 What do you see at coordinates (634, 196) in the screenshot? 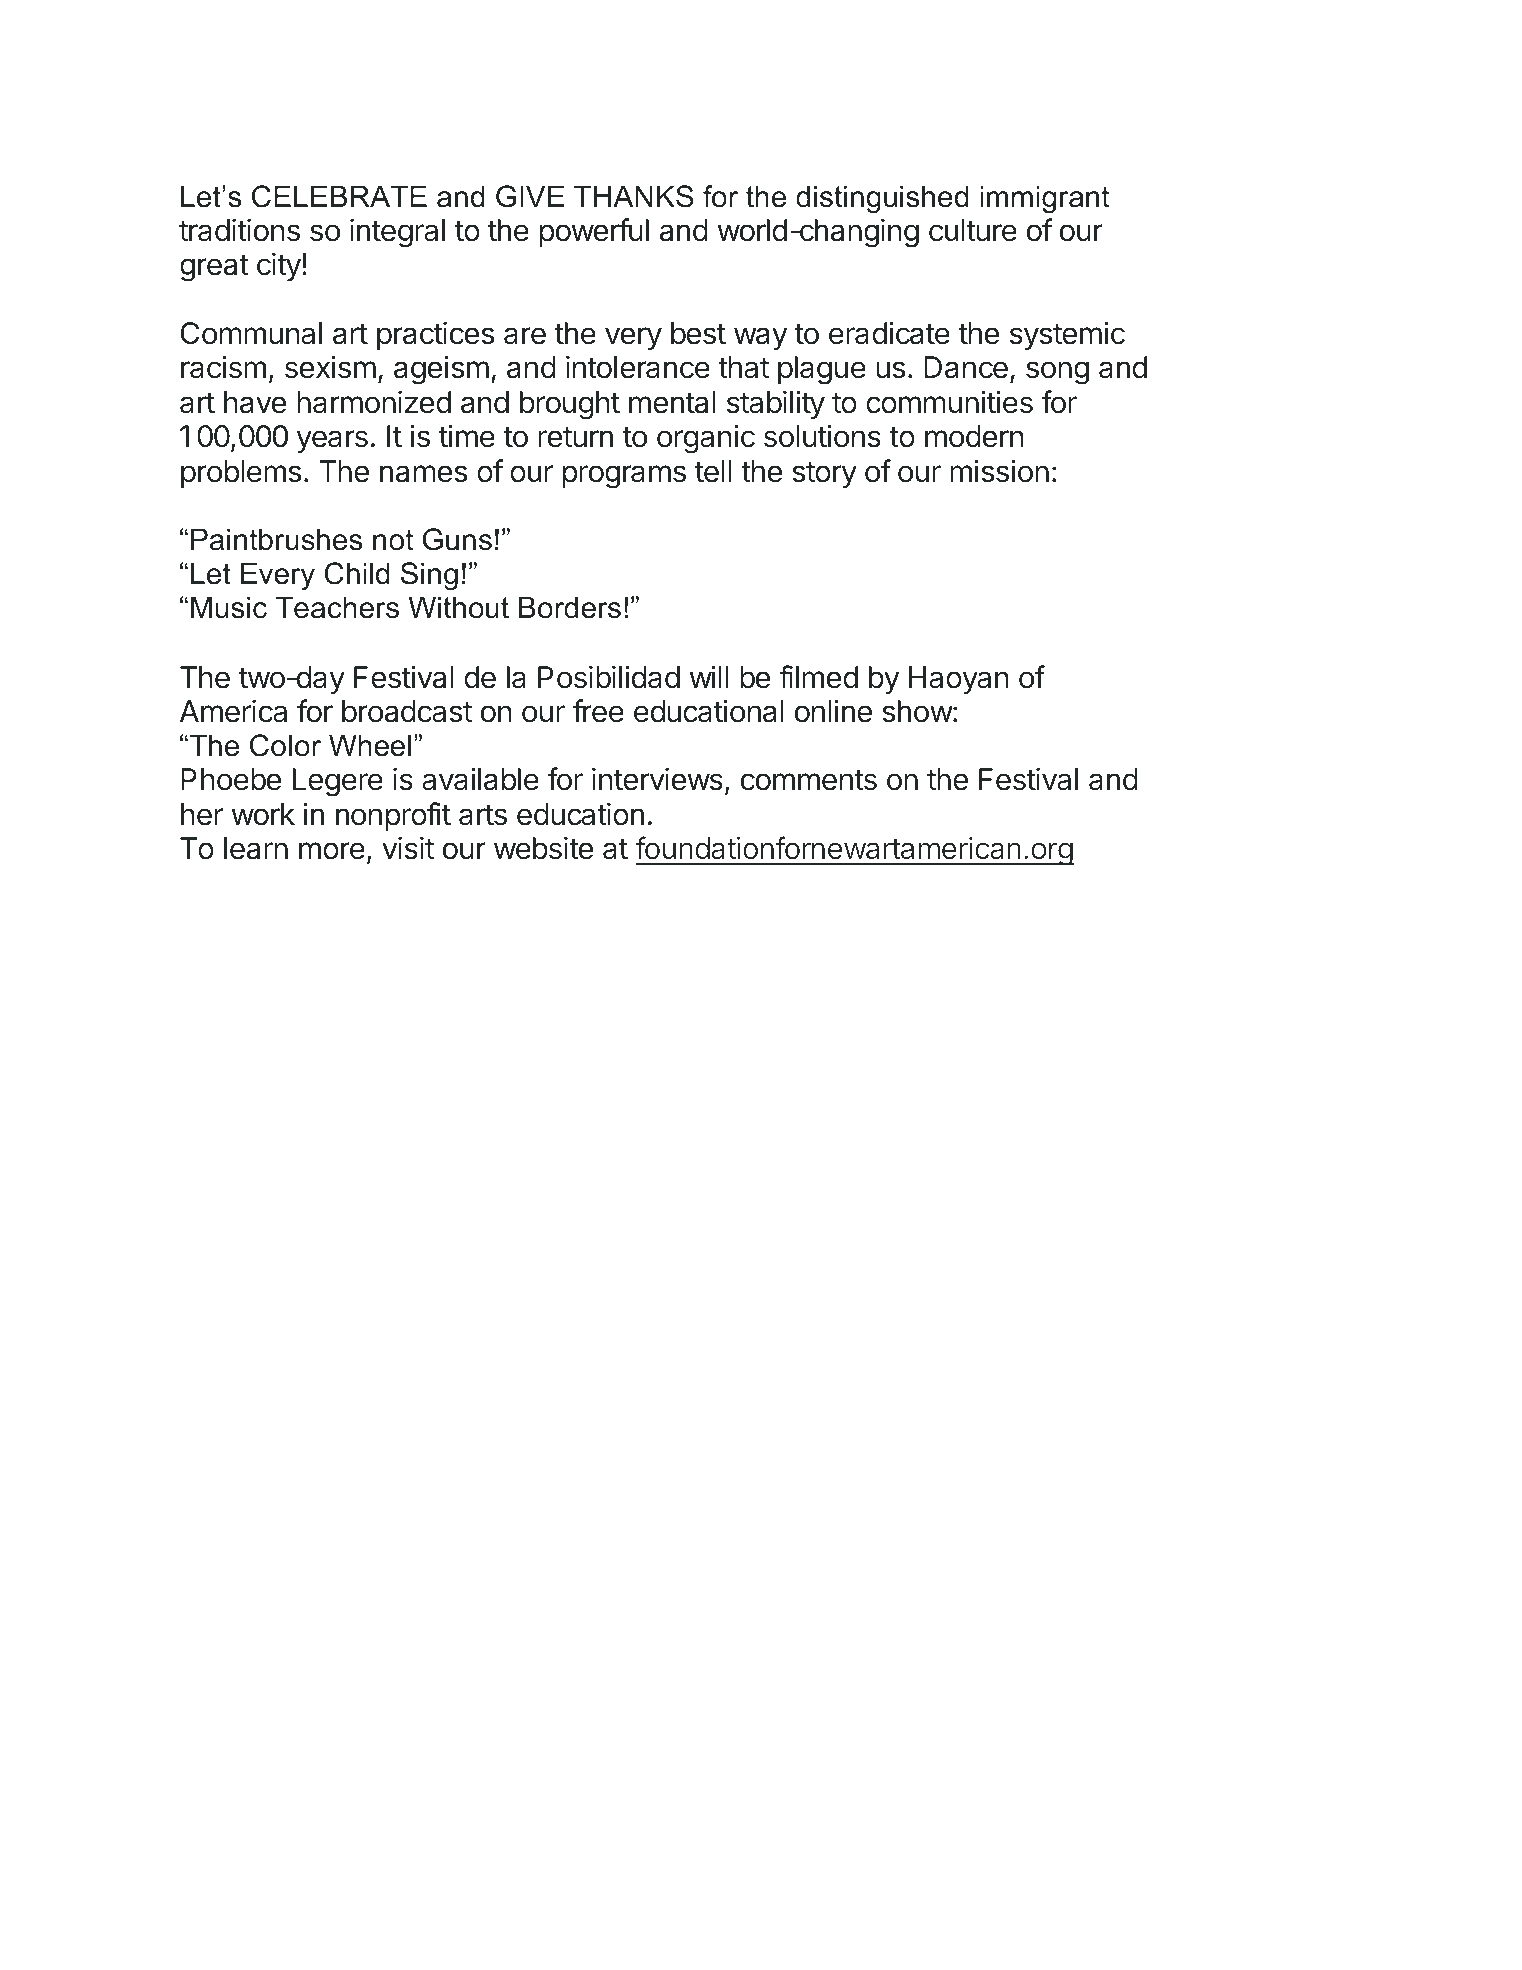
I see `THANKS` at bounding box center [634, 196].
